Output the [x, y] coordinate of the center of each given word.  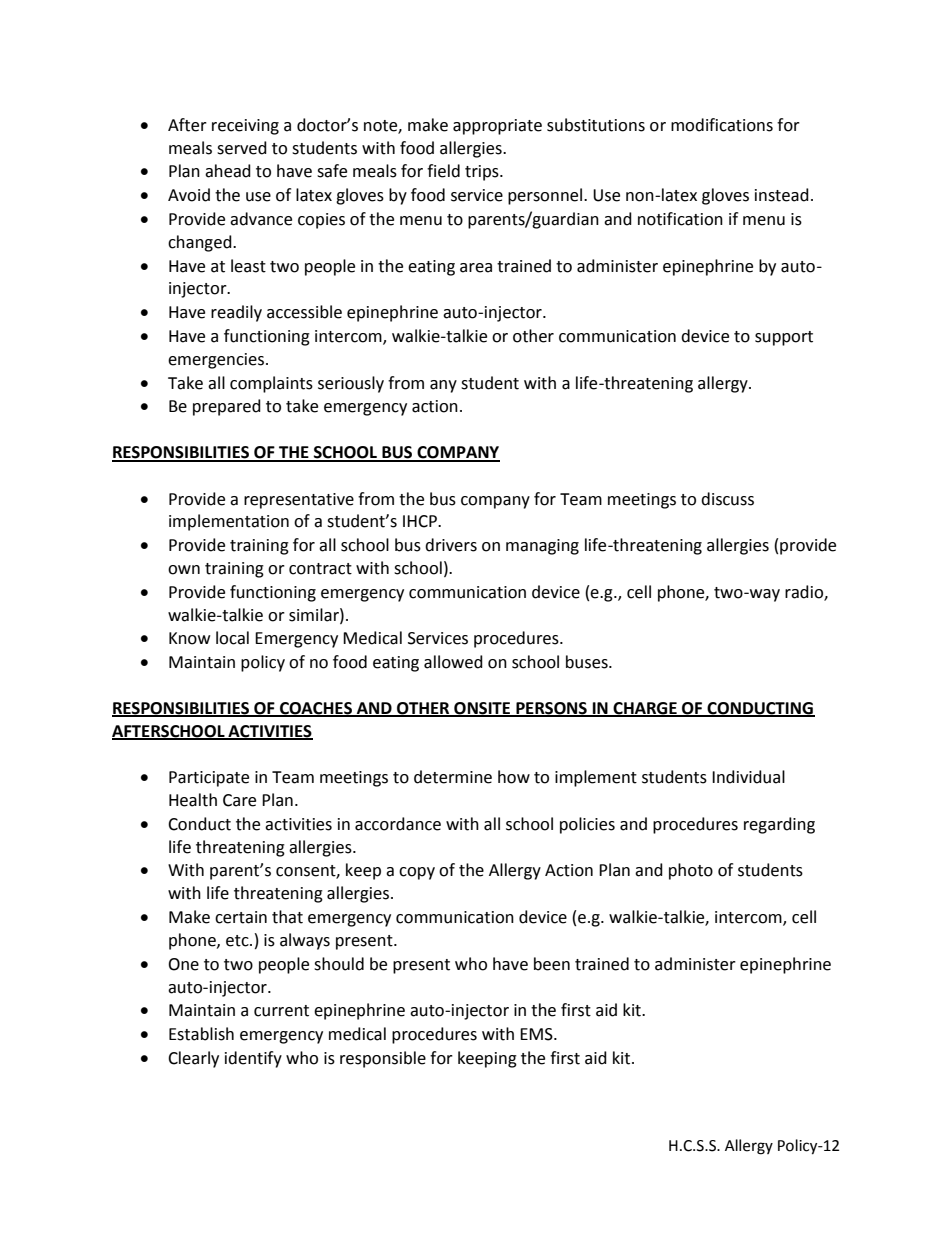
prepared [227, 407]
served [242, 148]
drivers [451, 545]
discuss [727, 499]
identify [253, 1059]
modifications [722, 125]
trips [483, 173]
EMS [537, 1034]
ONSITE [482, 709]
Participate [209, 779]
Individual [748, 777]
